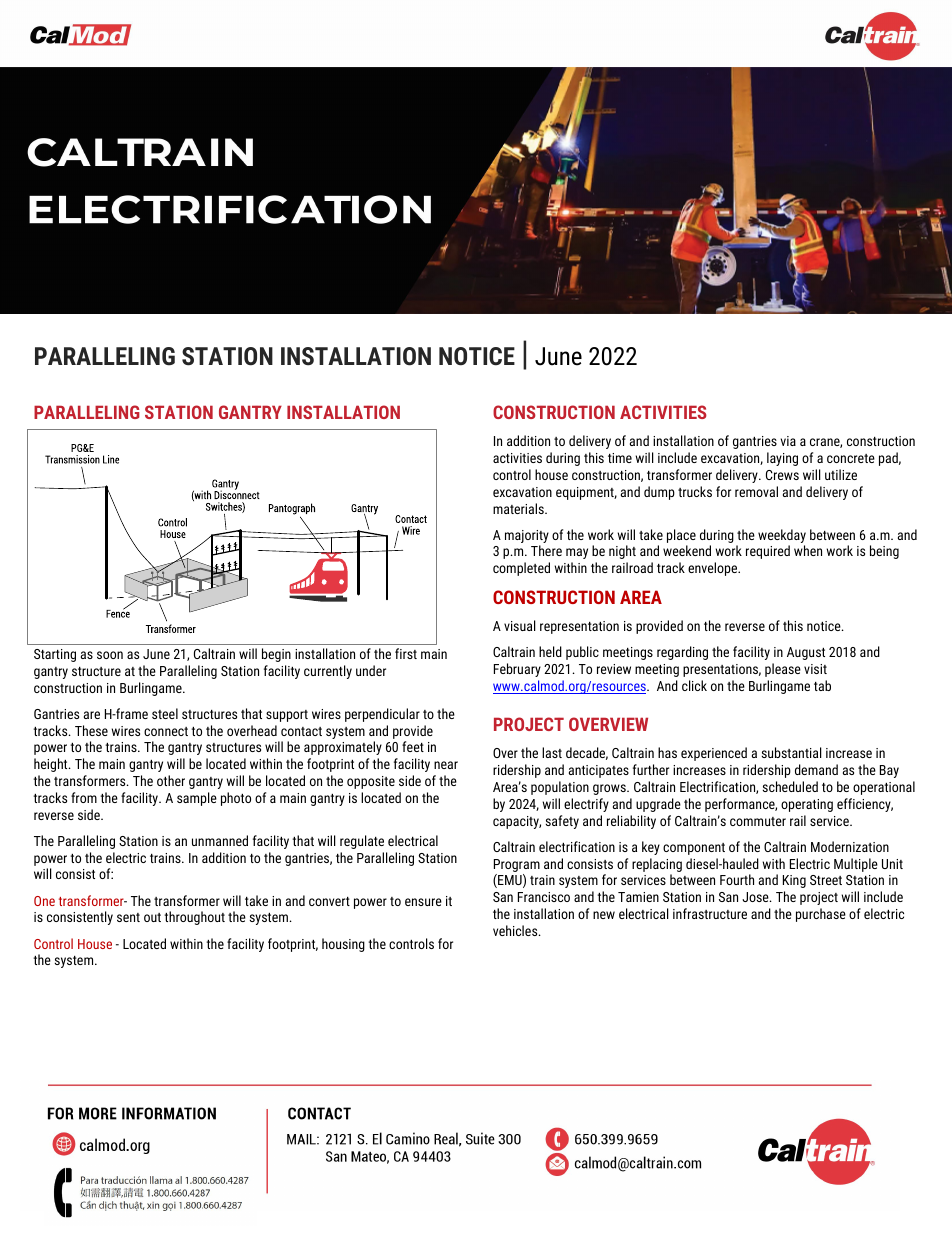  Describe the element at coordinates (782, 459) in the page. I see `laying` at that location.
